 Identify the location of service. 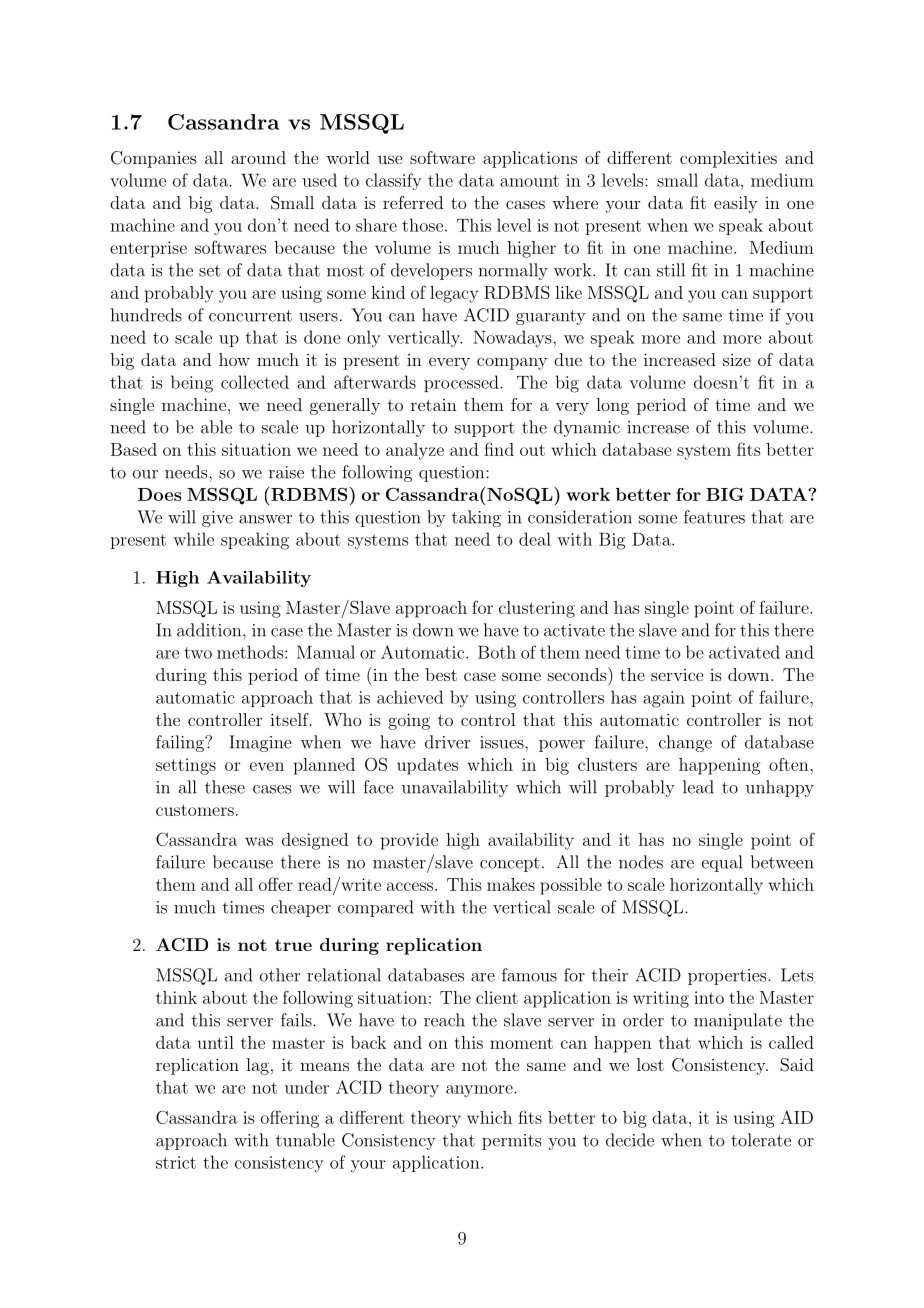
(677, 675).
